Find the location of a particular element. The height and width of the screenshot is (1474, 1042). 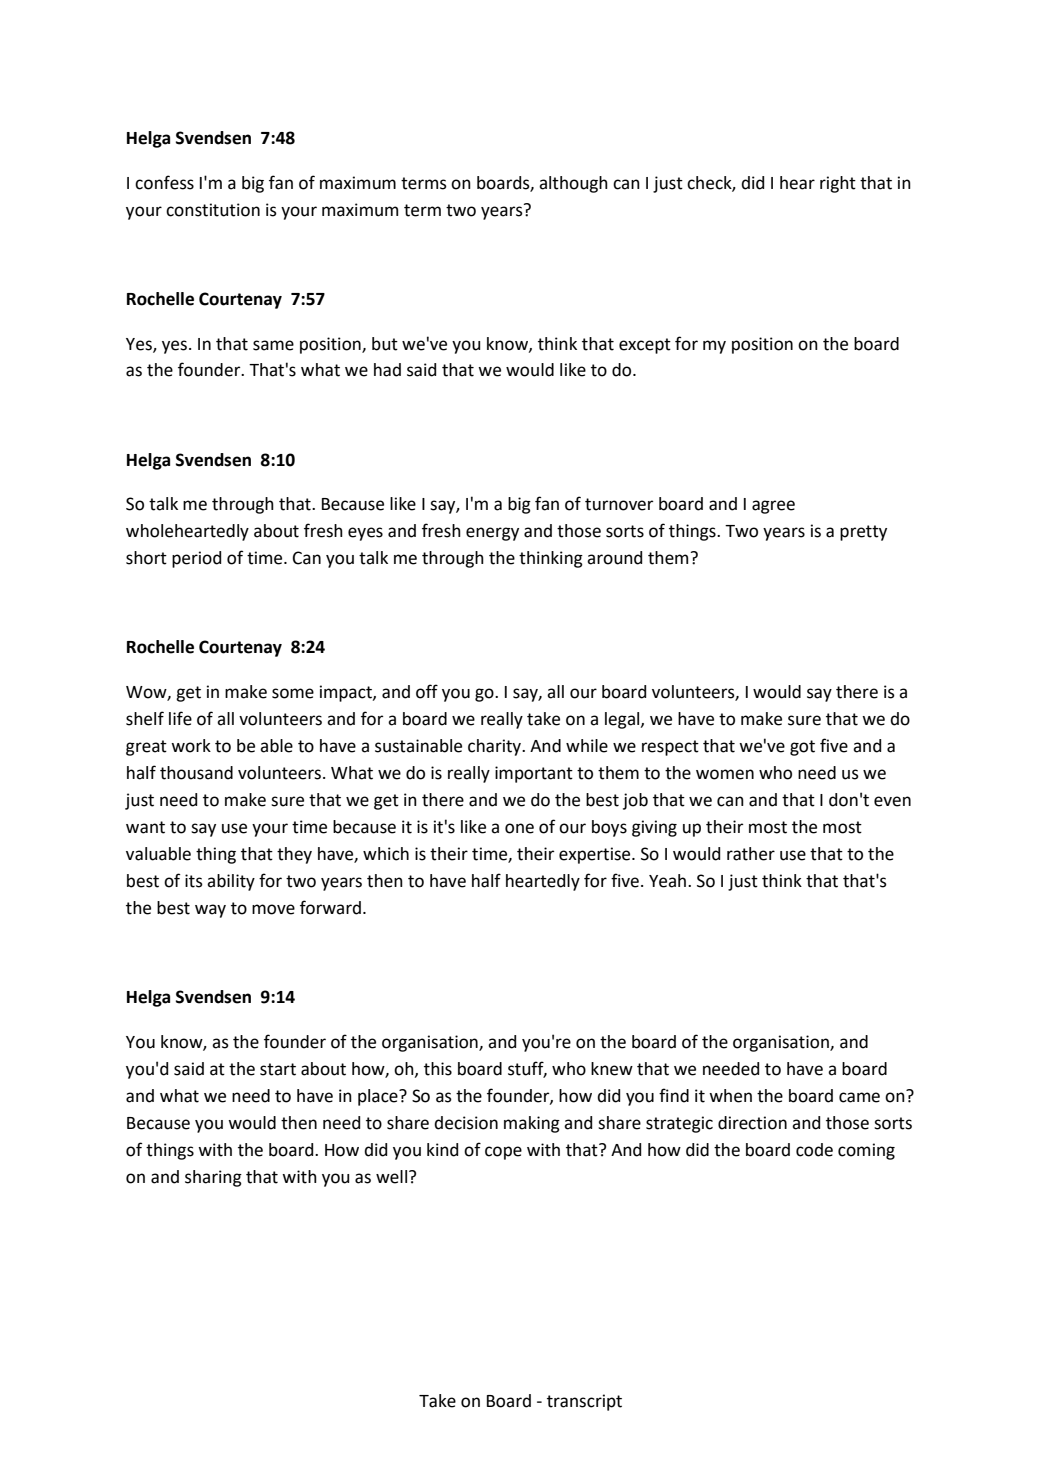

sharing is located at coordinates (213, 1178).
